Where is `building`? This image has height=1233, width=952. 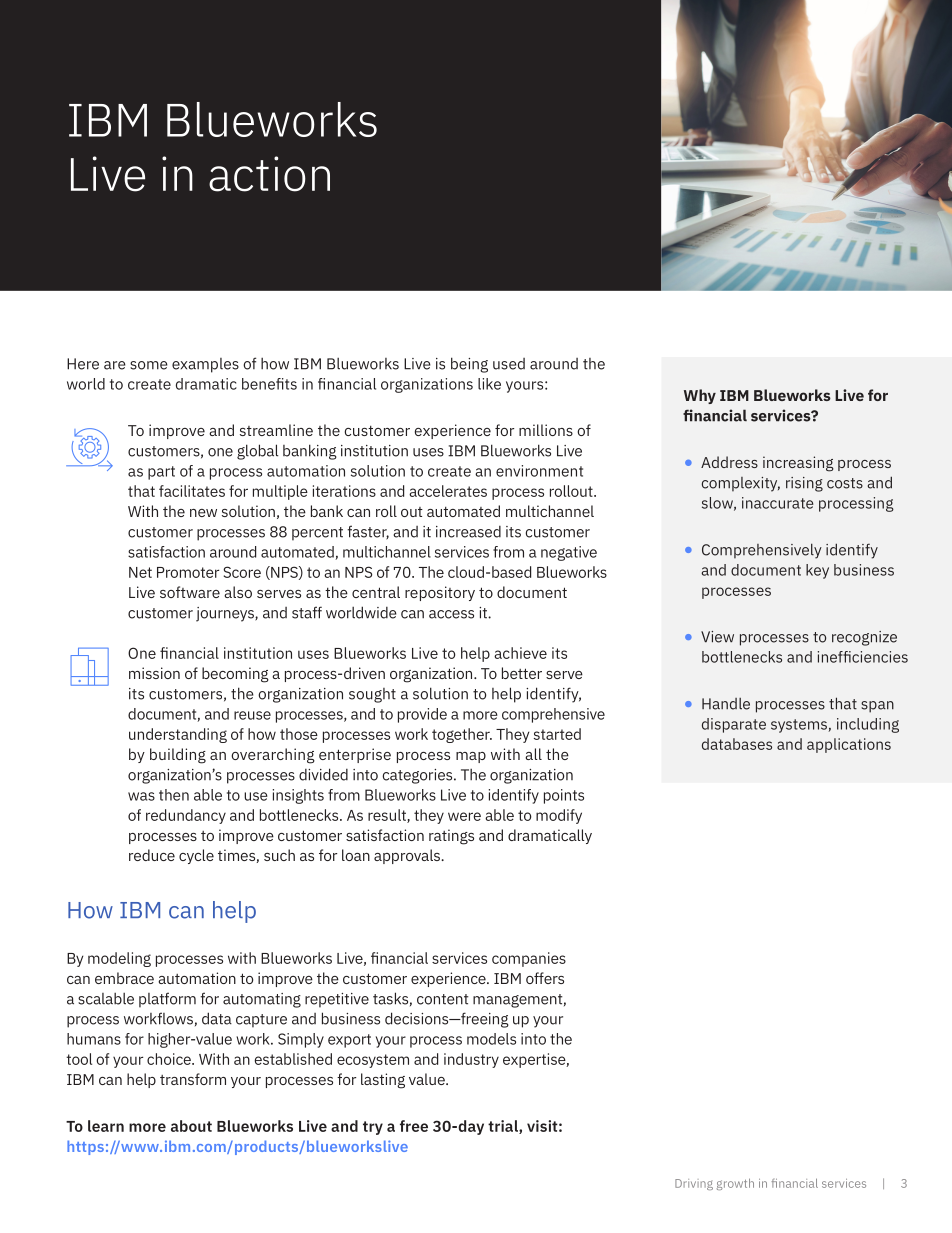
building is located at coordinates (178, 756).
